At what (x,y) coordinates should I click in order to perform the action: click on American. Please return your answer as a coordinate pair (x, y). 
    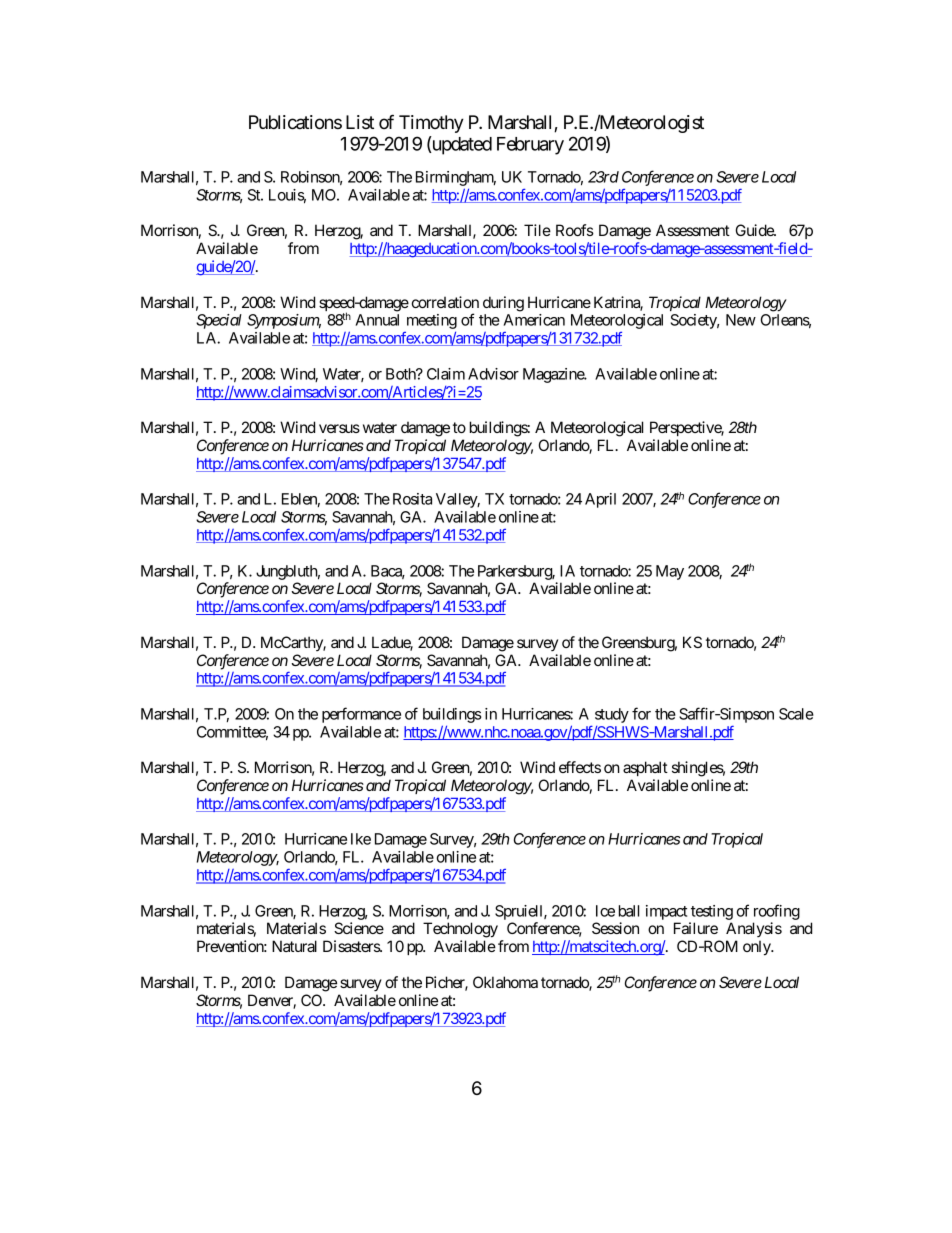
    Looking at the image, I should click on (534, 320).
